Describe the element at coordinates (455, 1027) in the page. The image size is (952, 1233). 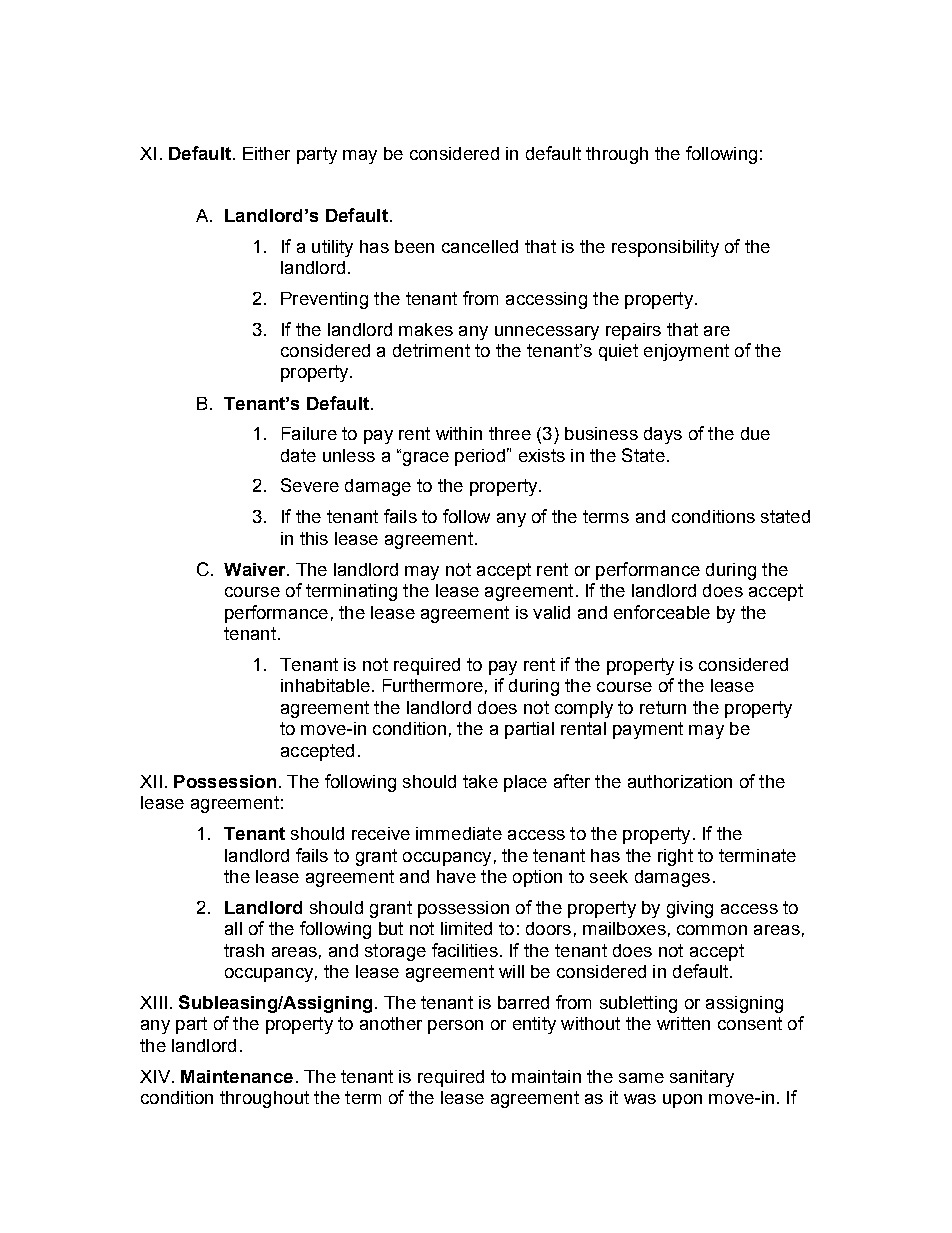
I see `person` at that location.
